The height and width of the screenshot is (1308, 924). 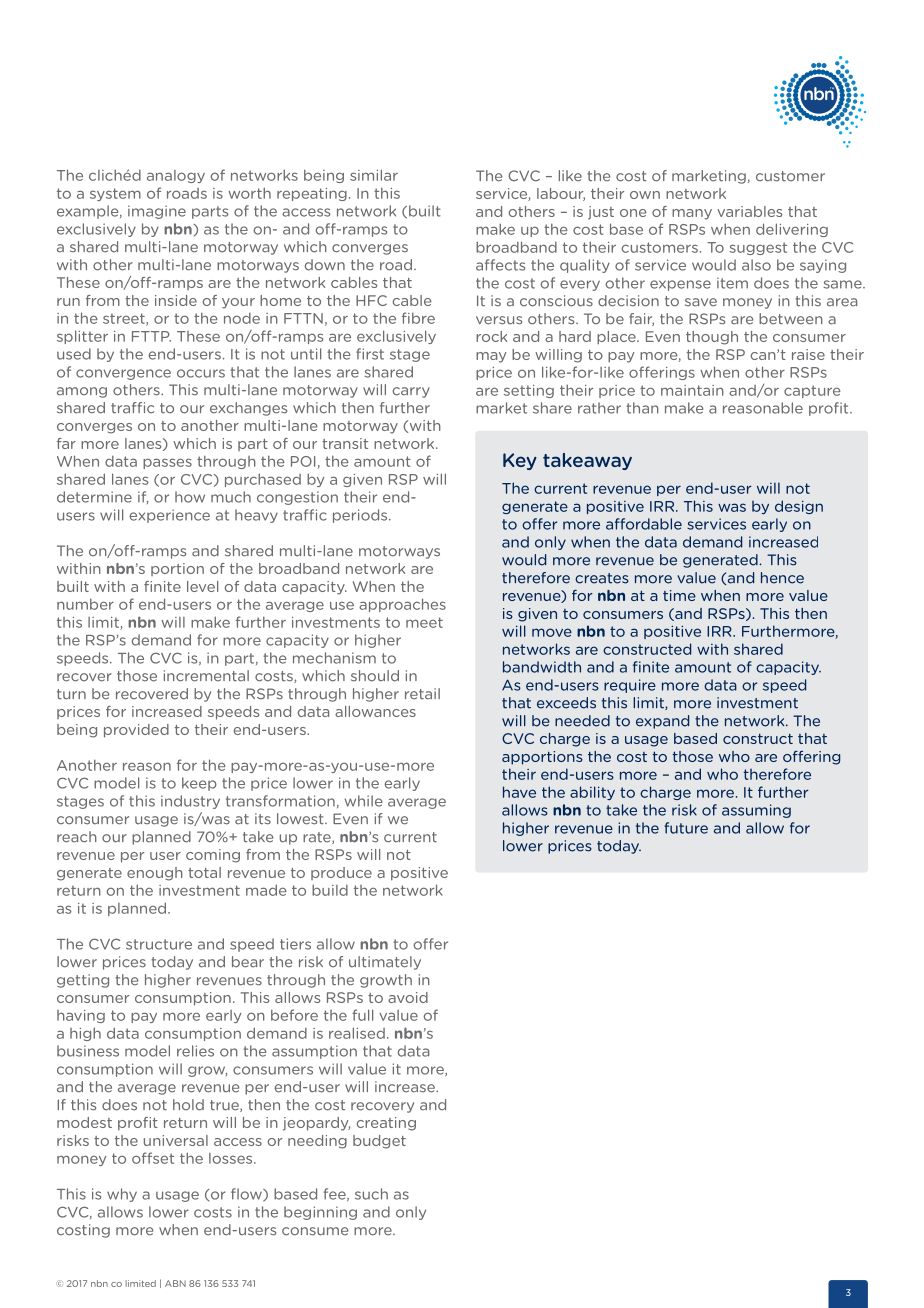 What do you see at coordinates (749, 211) in the screenshot?
I see `variables` at bounding box center [749, 211].
